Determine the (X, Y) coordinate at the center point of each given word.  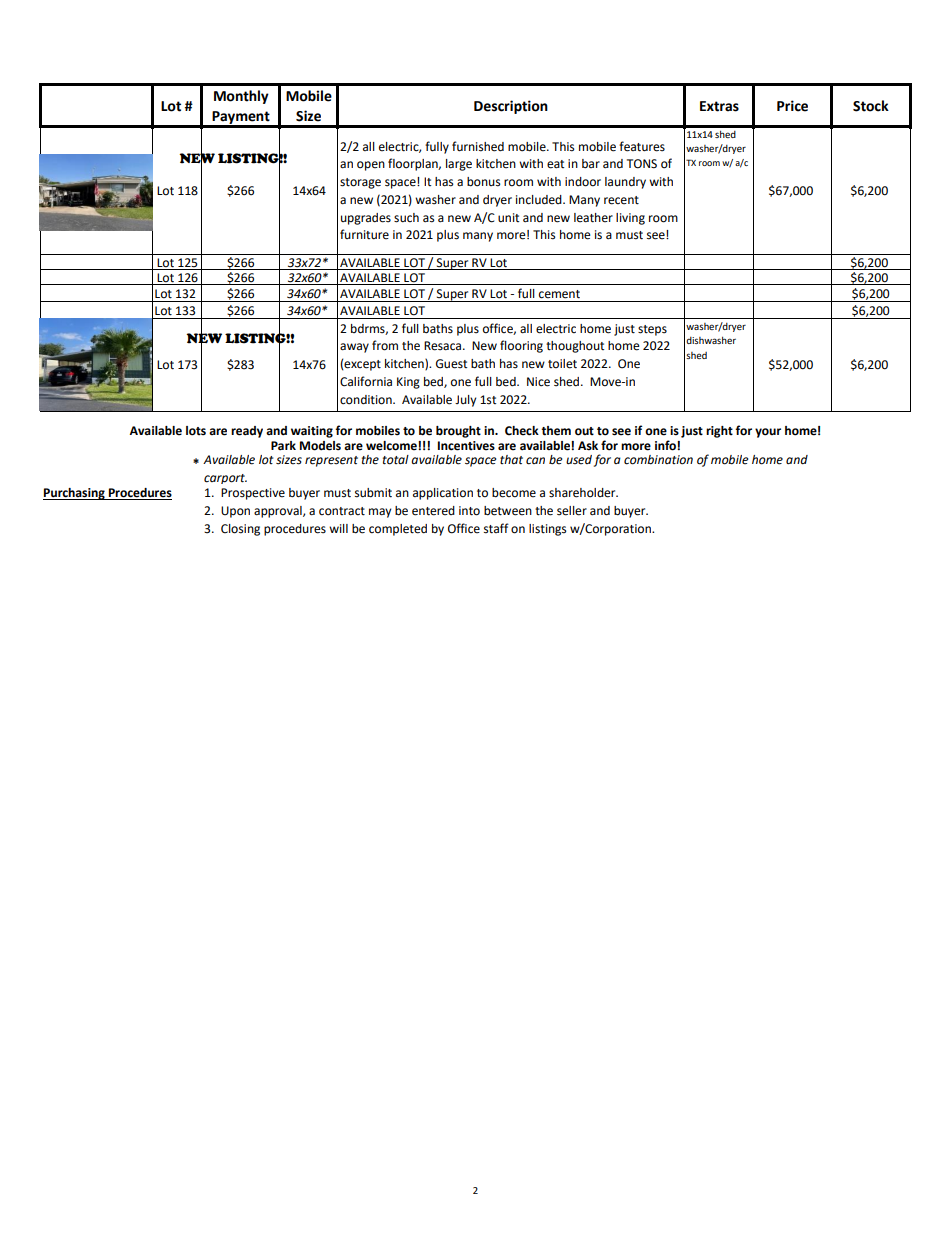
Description (511, 107)
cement (559, 294)
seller (572, 511)
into (469, 511)
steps (652, 330)
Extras (719, 106)
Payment (241, 119)
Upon (235, 512)
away (354, 348)
